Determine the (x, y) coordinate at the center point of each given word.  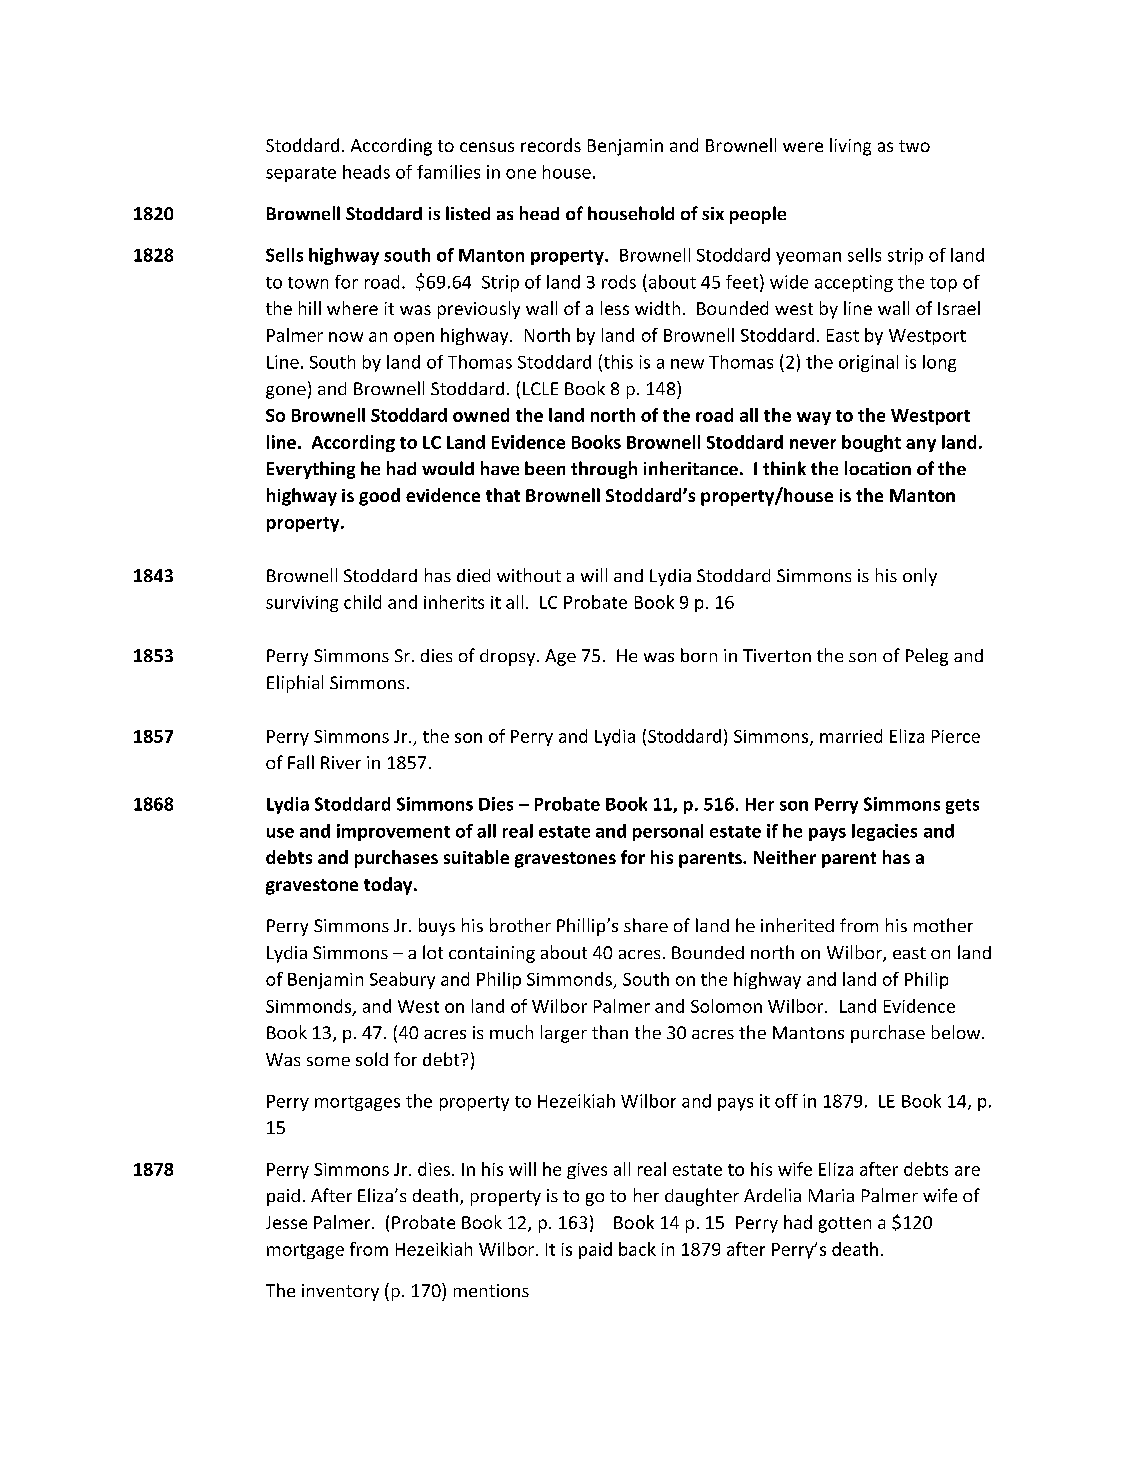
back (637, 1249)
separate (301, 174)
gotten (845, 1225)
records (551, 145)
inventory (340, 1292)
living (850, 147)
